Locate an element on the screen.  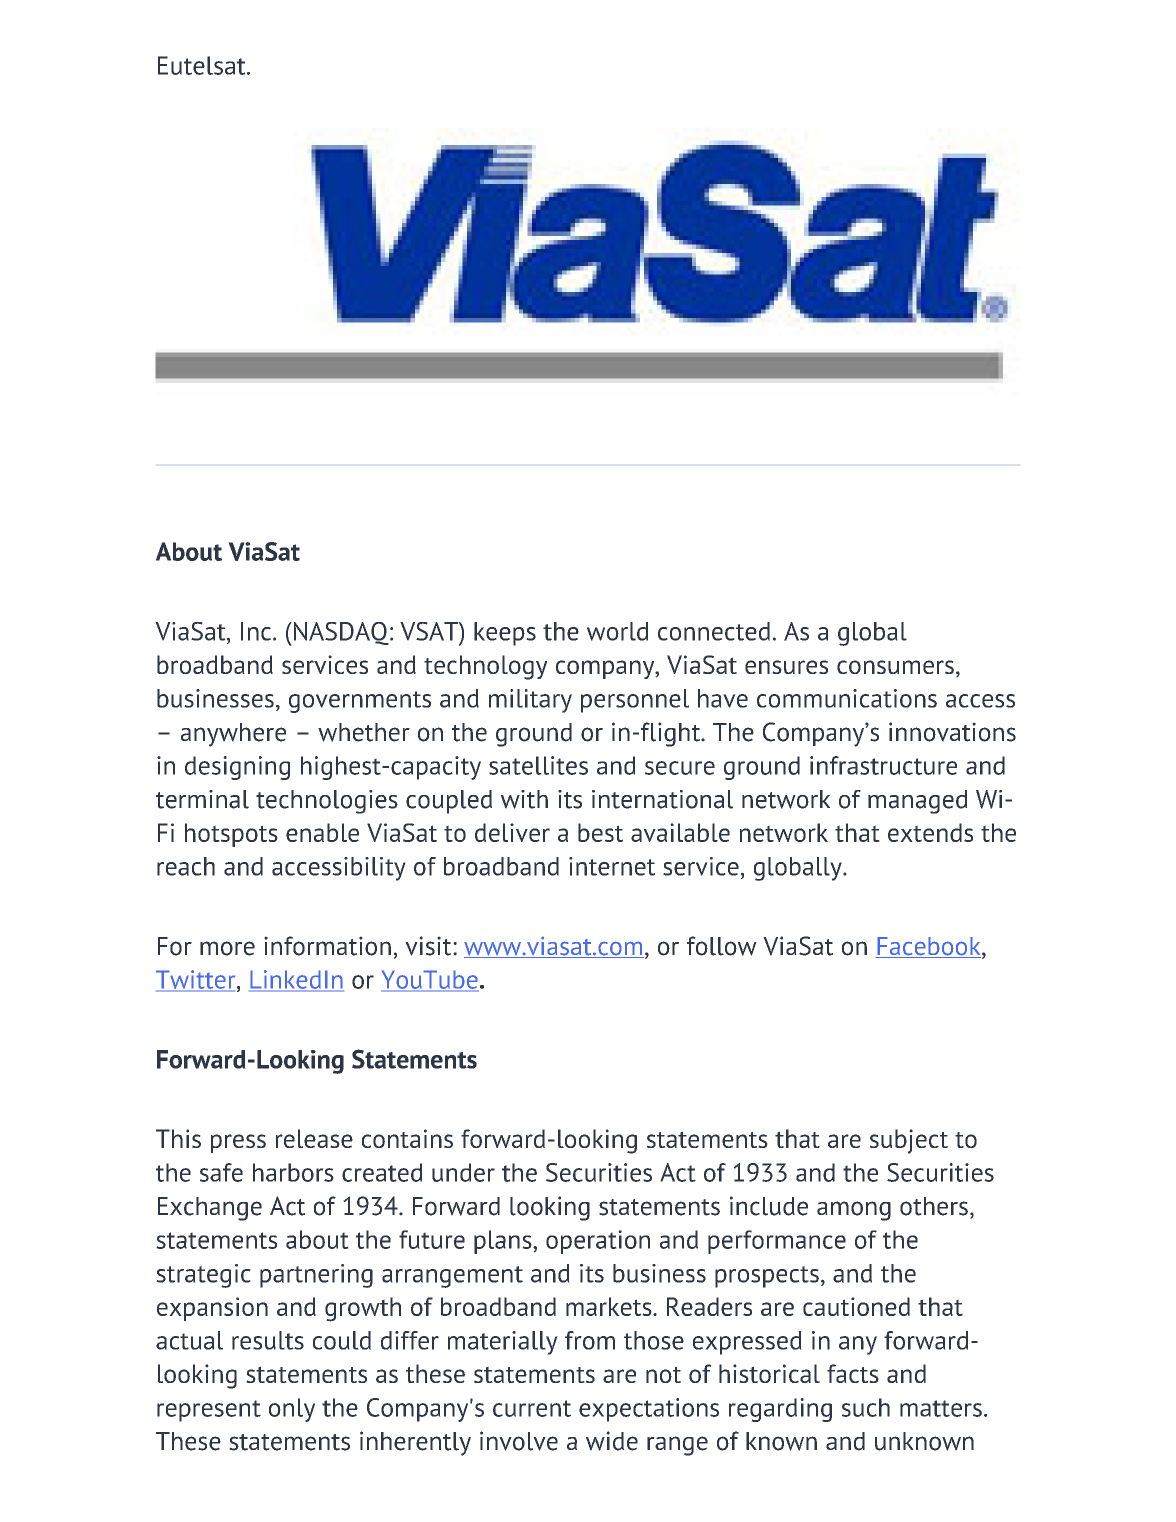
only is located at coordinates (292, 1410).
